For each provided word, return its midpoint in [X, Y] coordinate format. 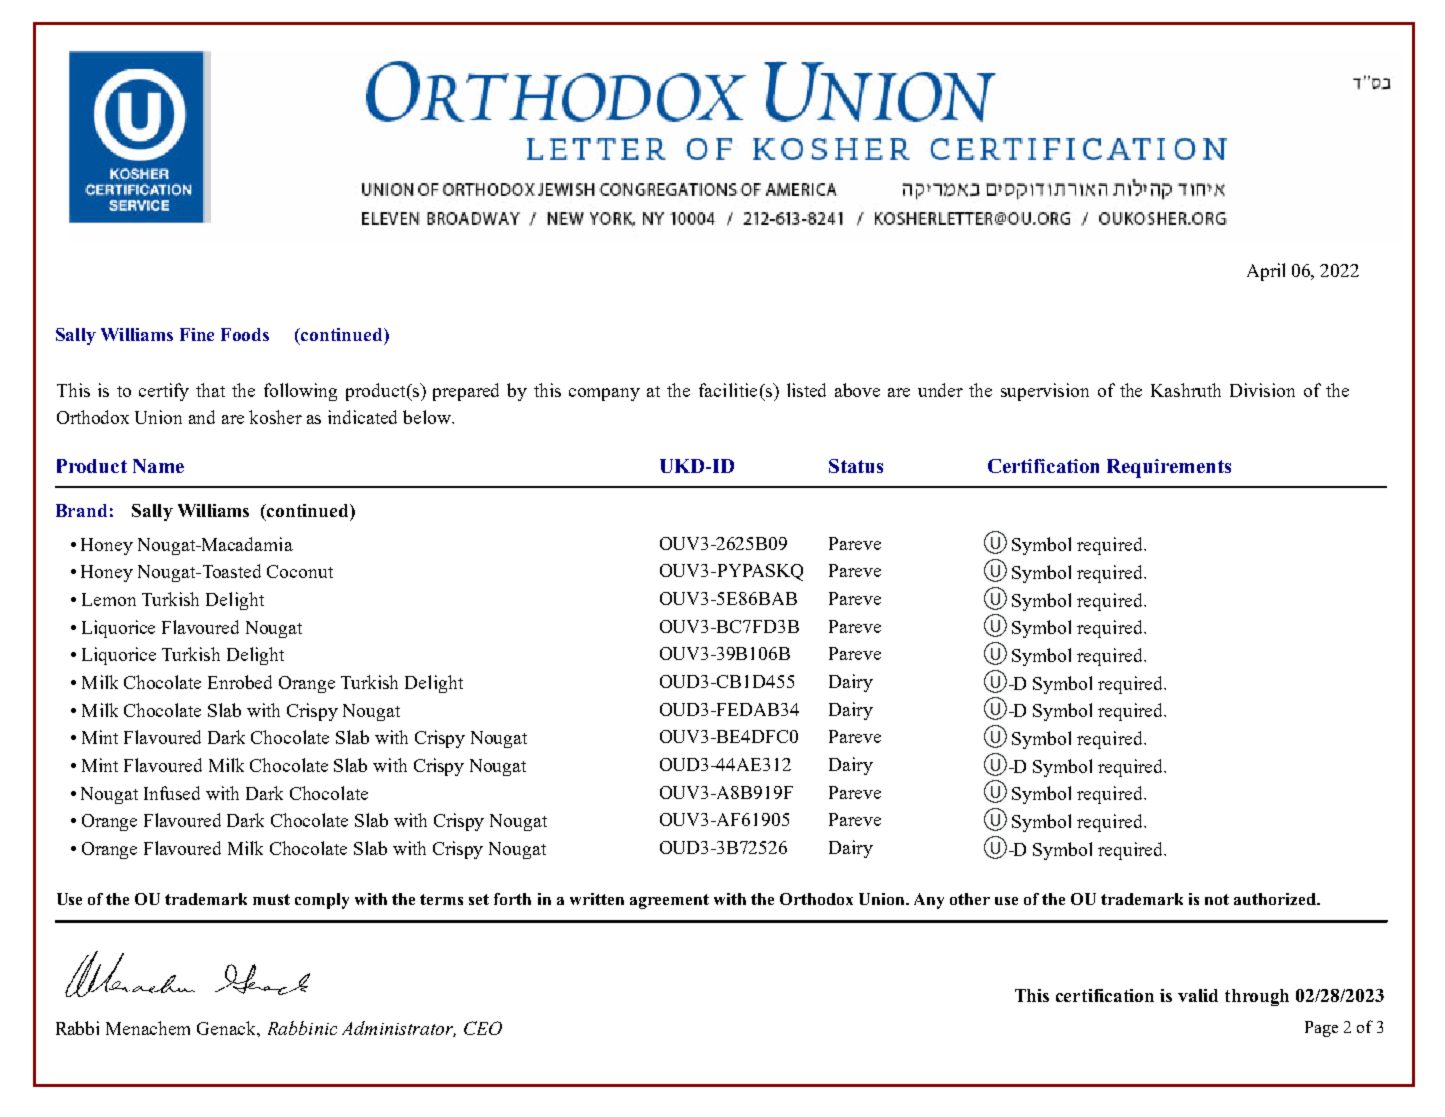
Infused [172, 793]
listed [806, 390]
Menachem [148, 1028]
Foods [245, 334]
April [1266, 272]
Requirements [1169, 468]
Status [856, 466]
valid [1198, 995]
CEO [483, 1028]
